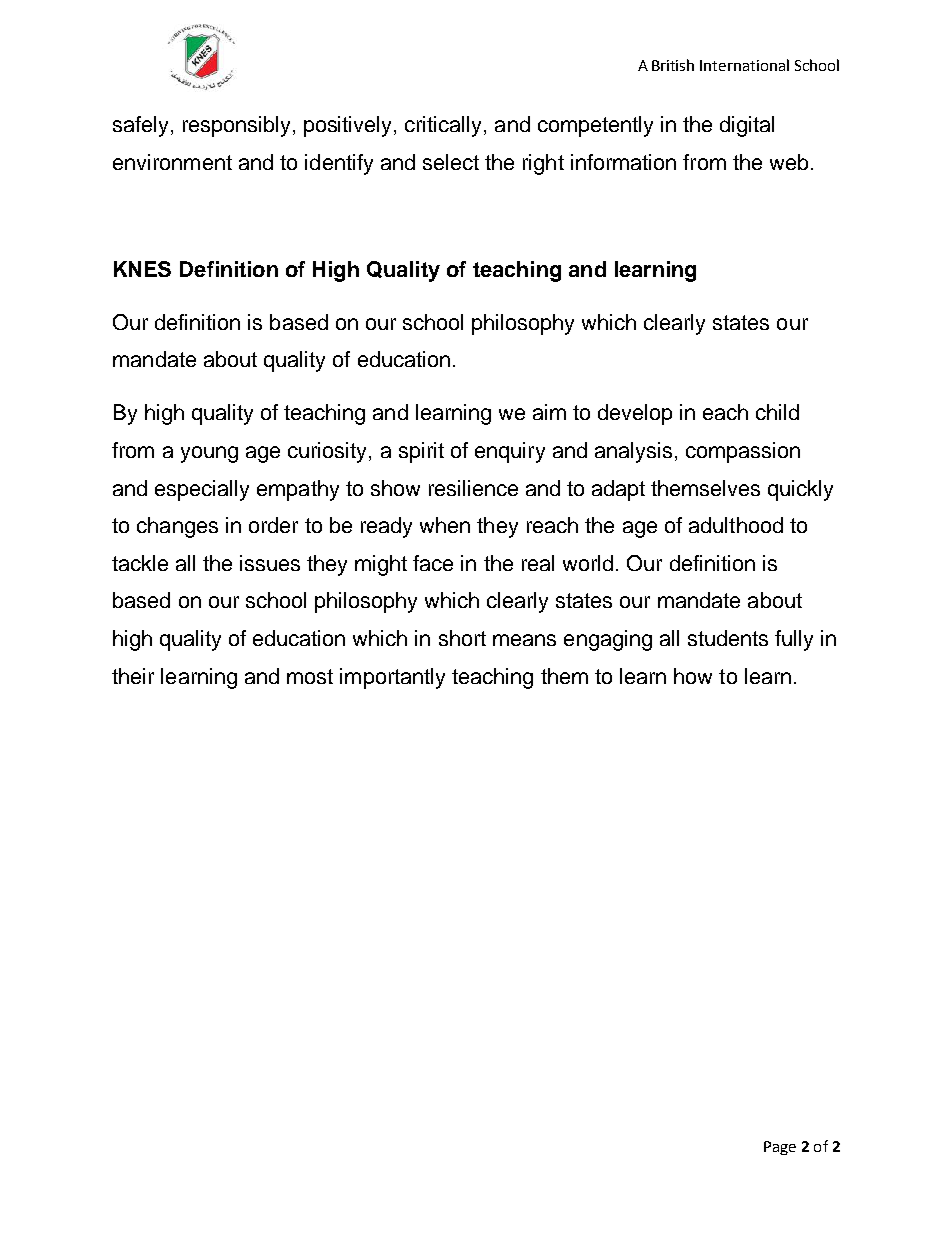 Image resolution: width=952 pixels, height=1233 pixels. I want to click on students, so click(728, 638).
